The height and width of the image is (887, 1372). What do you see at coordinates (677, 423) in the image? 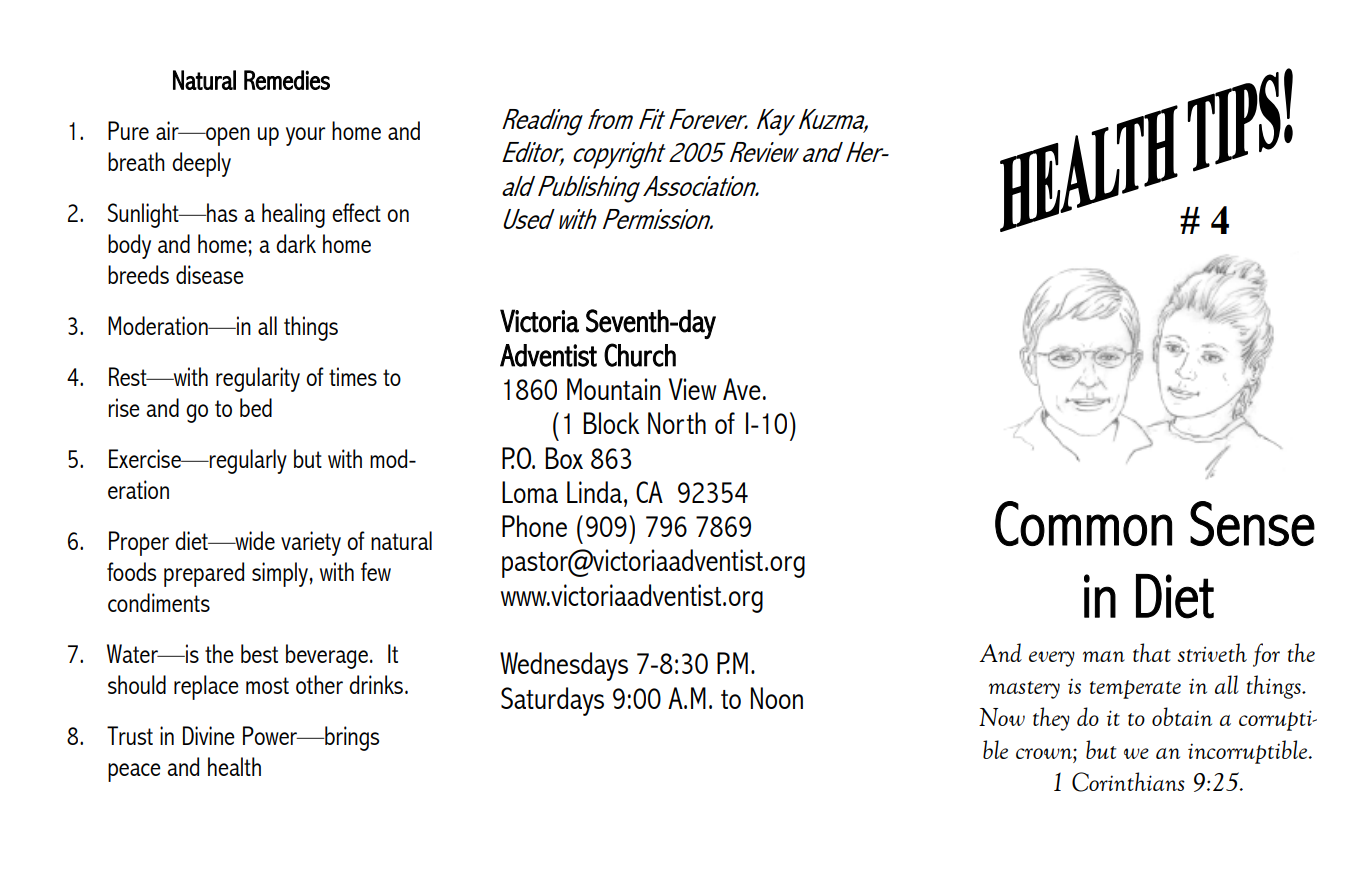
I see `North` at bounding box center [677, 423].
